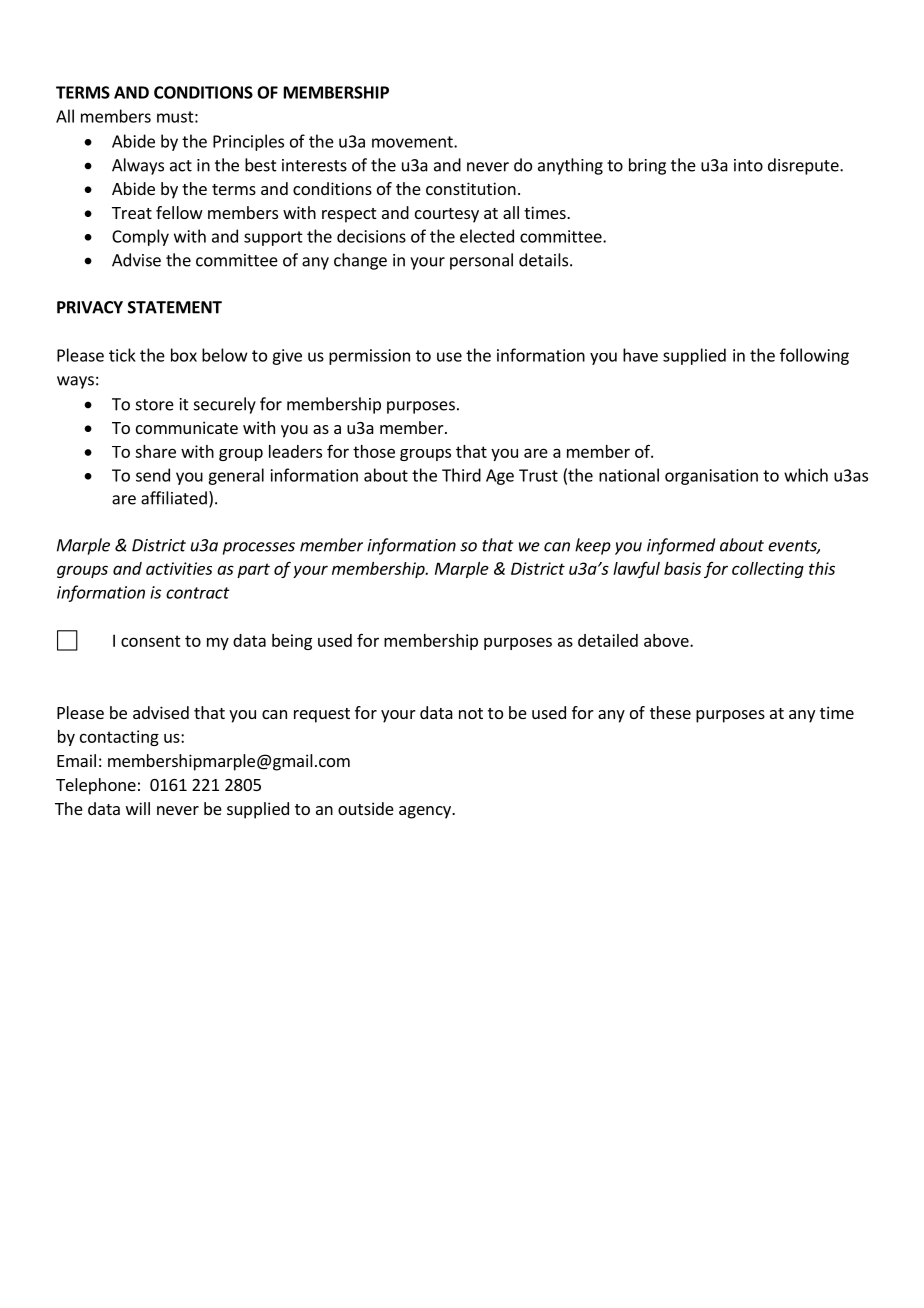  I want to click on movement, so click(413, 142).
